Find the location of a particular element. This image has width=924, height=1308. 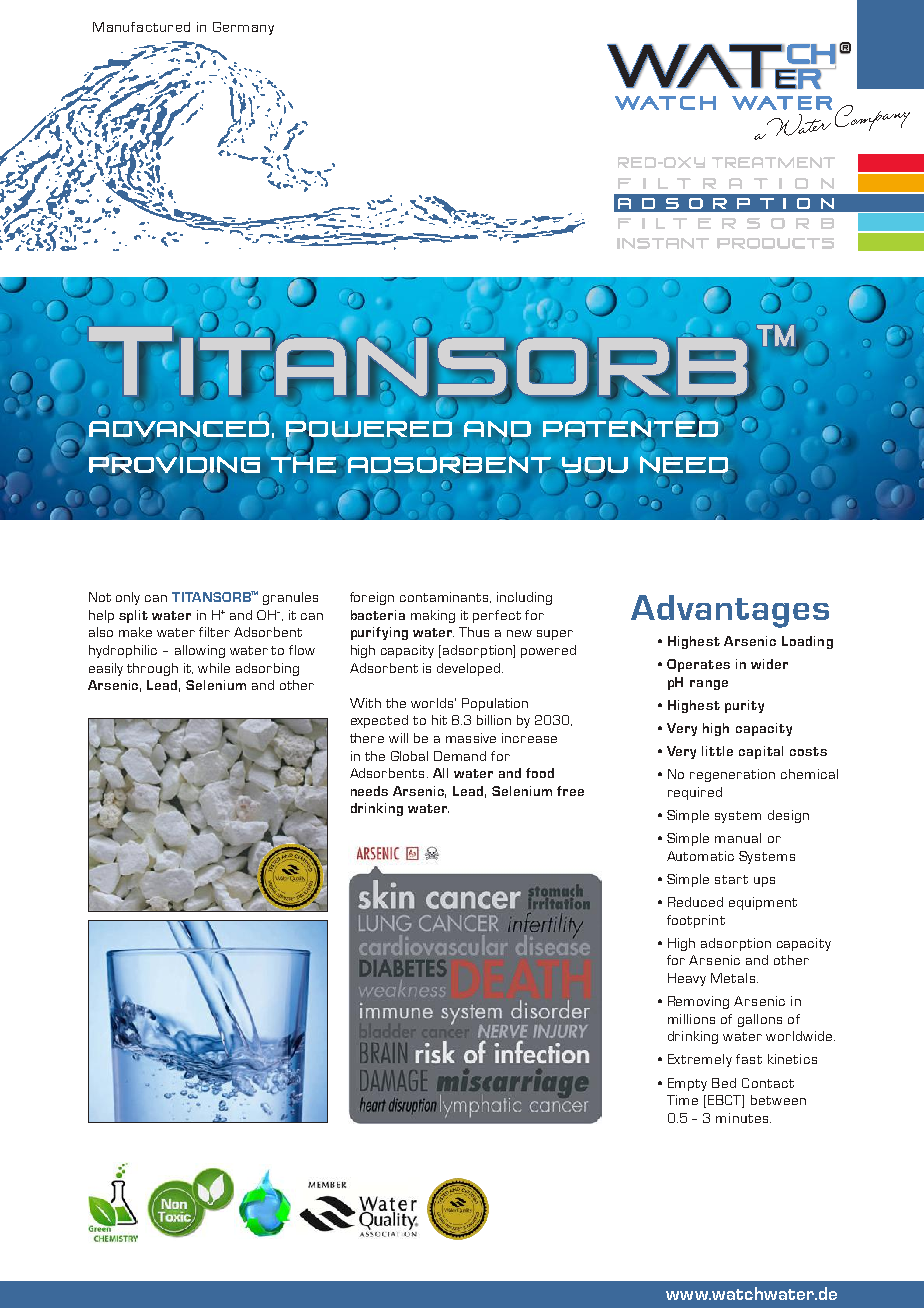

needs is located at coordinates (369, 791).
